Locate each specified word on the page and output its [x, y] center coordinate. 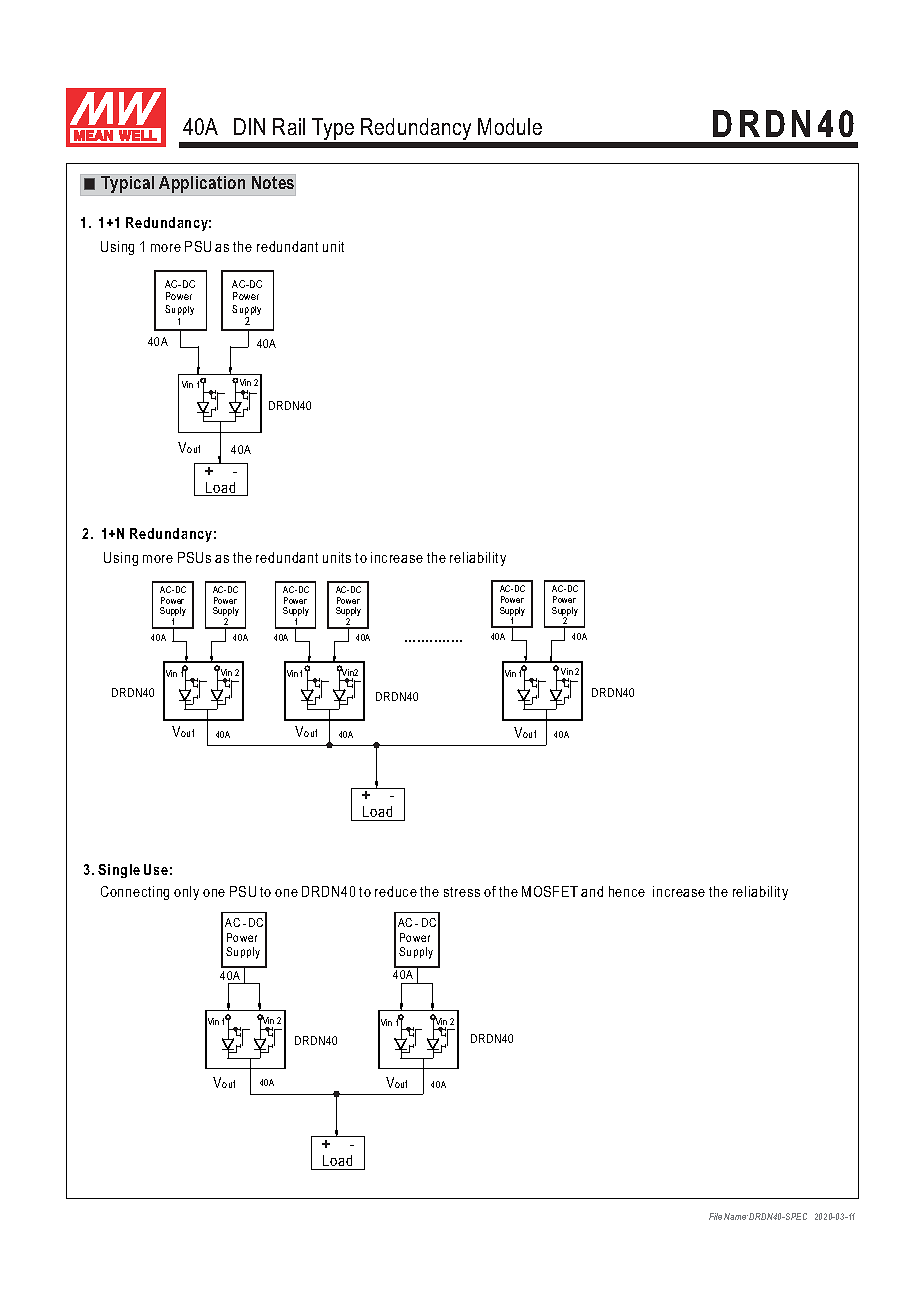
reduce [396, 891]
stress [462, 892]
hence [627, 891]
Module [510, 126]
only [186, 893]
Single [119, 871]
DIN [249, 126]
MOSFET [550, 891]
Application [202, 183]
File [715, 1216]
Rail [289, 126]
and [592, 891]
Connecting [135, 893]
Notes [273, 183]
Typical [128, 185]
